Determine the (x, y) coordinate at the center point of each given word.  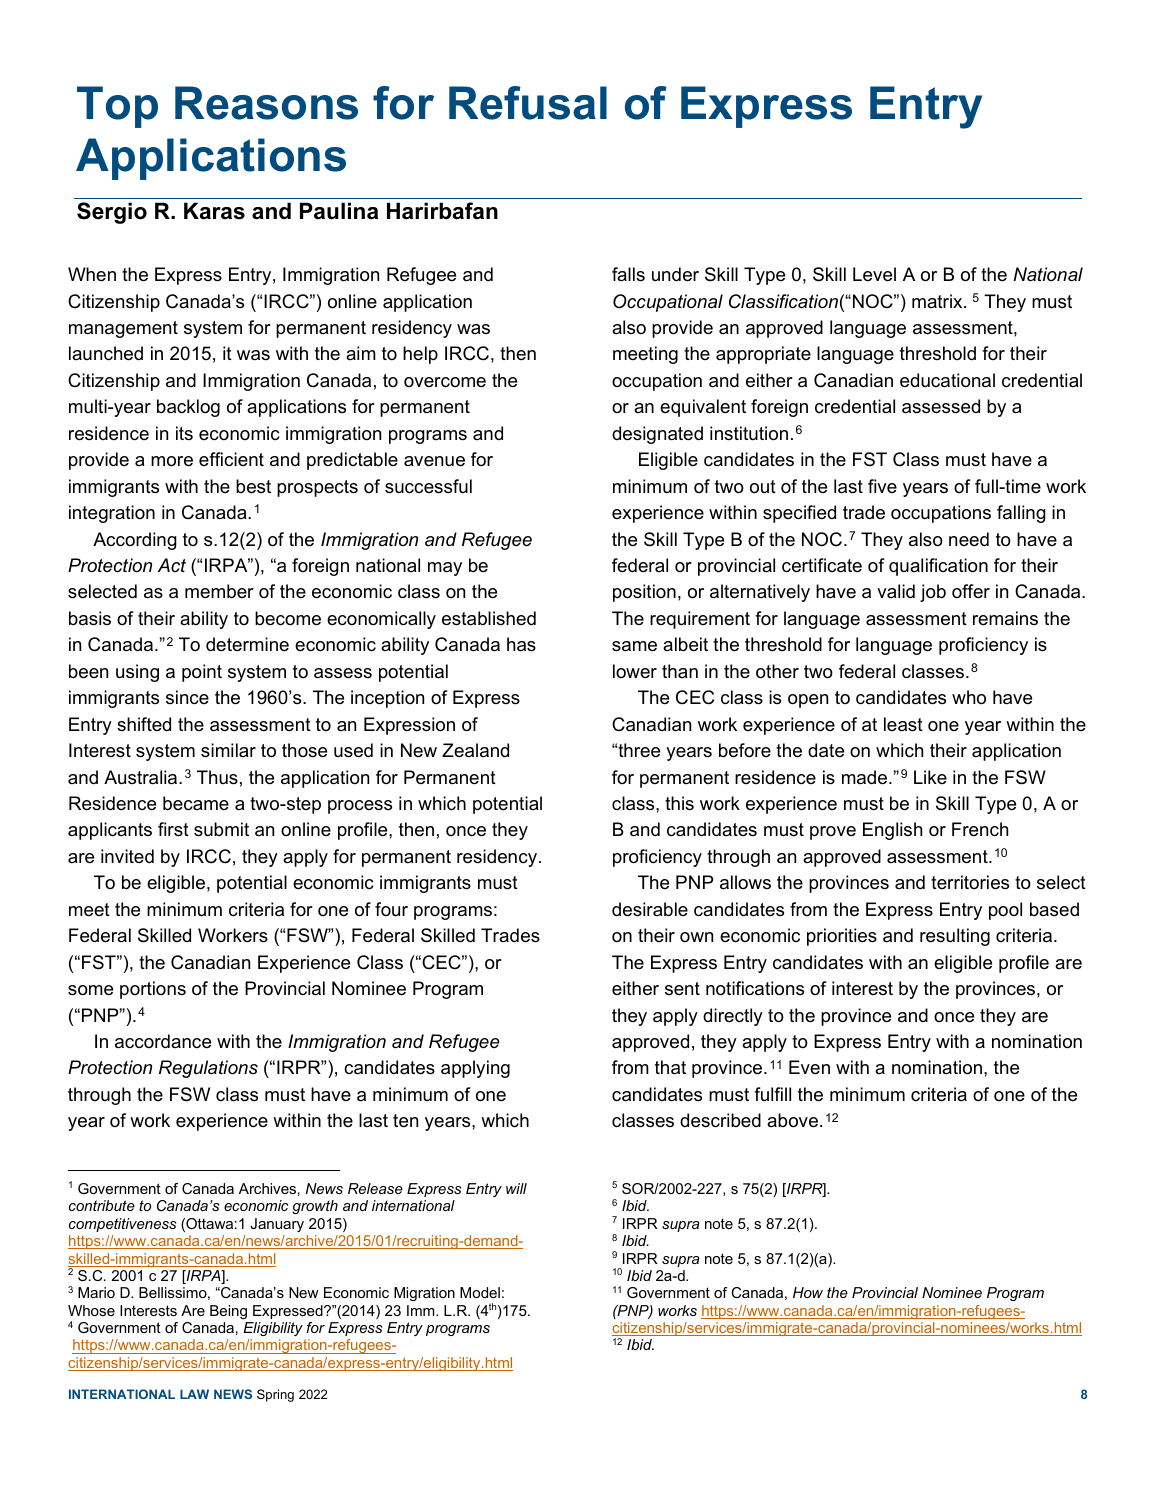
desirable (650, 909)
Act (172, 565)
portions (153, 990)
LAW (194, 1394)
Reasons (266, 103)
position (644, 593)
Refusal (528, 103)
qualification (938, 567)
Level (874, 274)
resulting (955, 937)
